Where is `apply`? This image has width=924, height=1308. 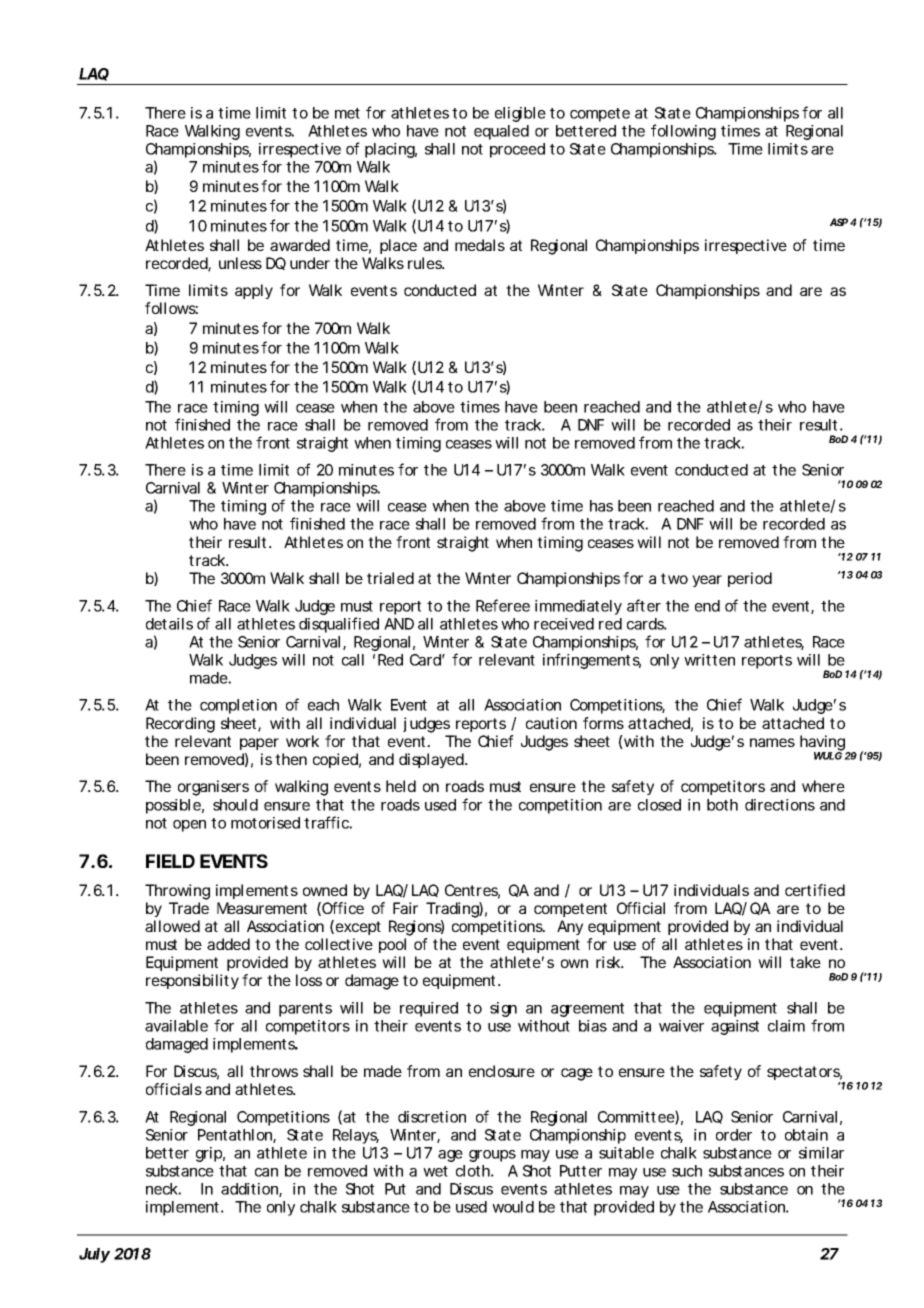 apply is located at coordinates (254, 291).
